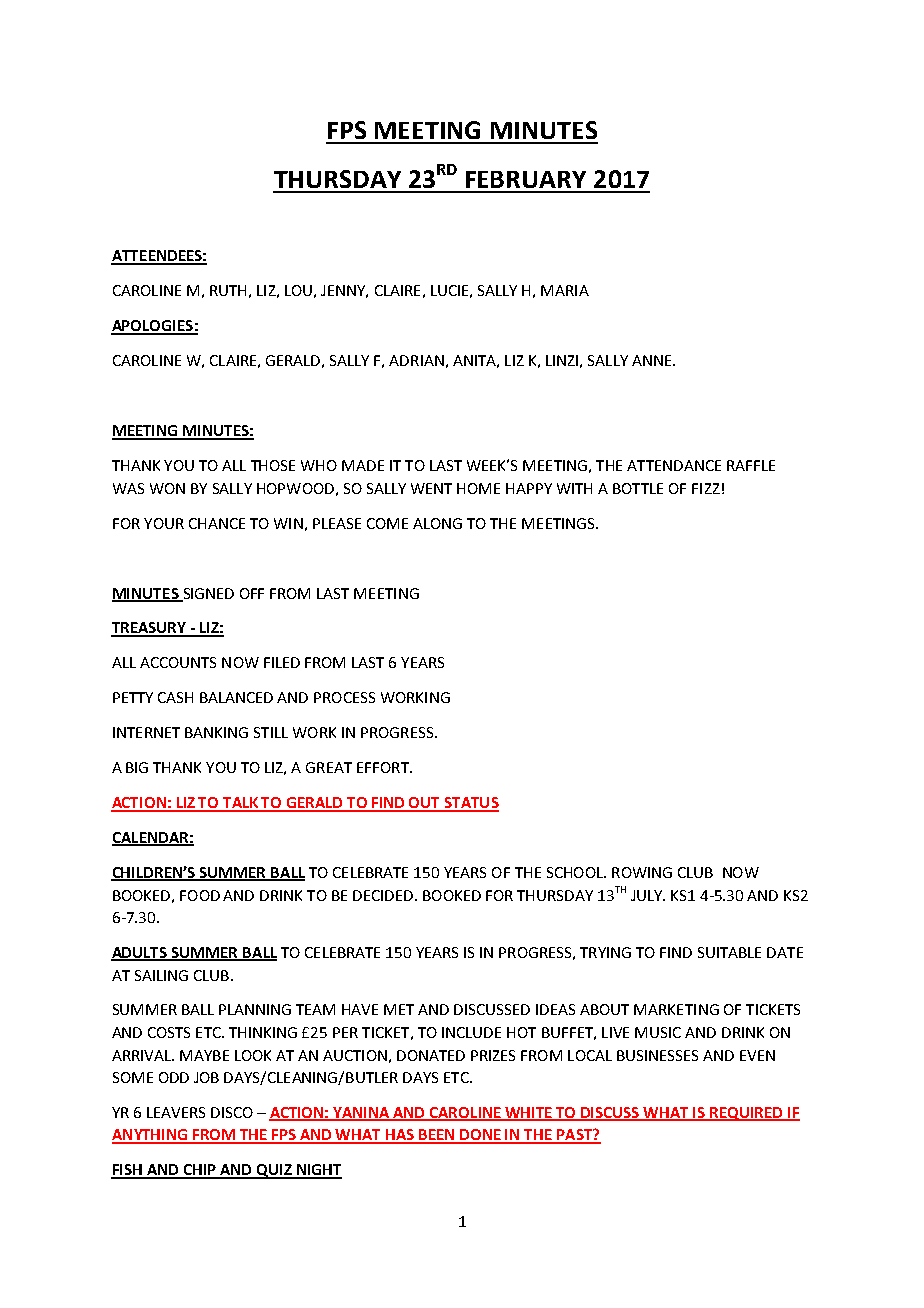 The width and height of the screenshot is (924, 1308). I want to click on SIGNED, so click(207, 594).
